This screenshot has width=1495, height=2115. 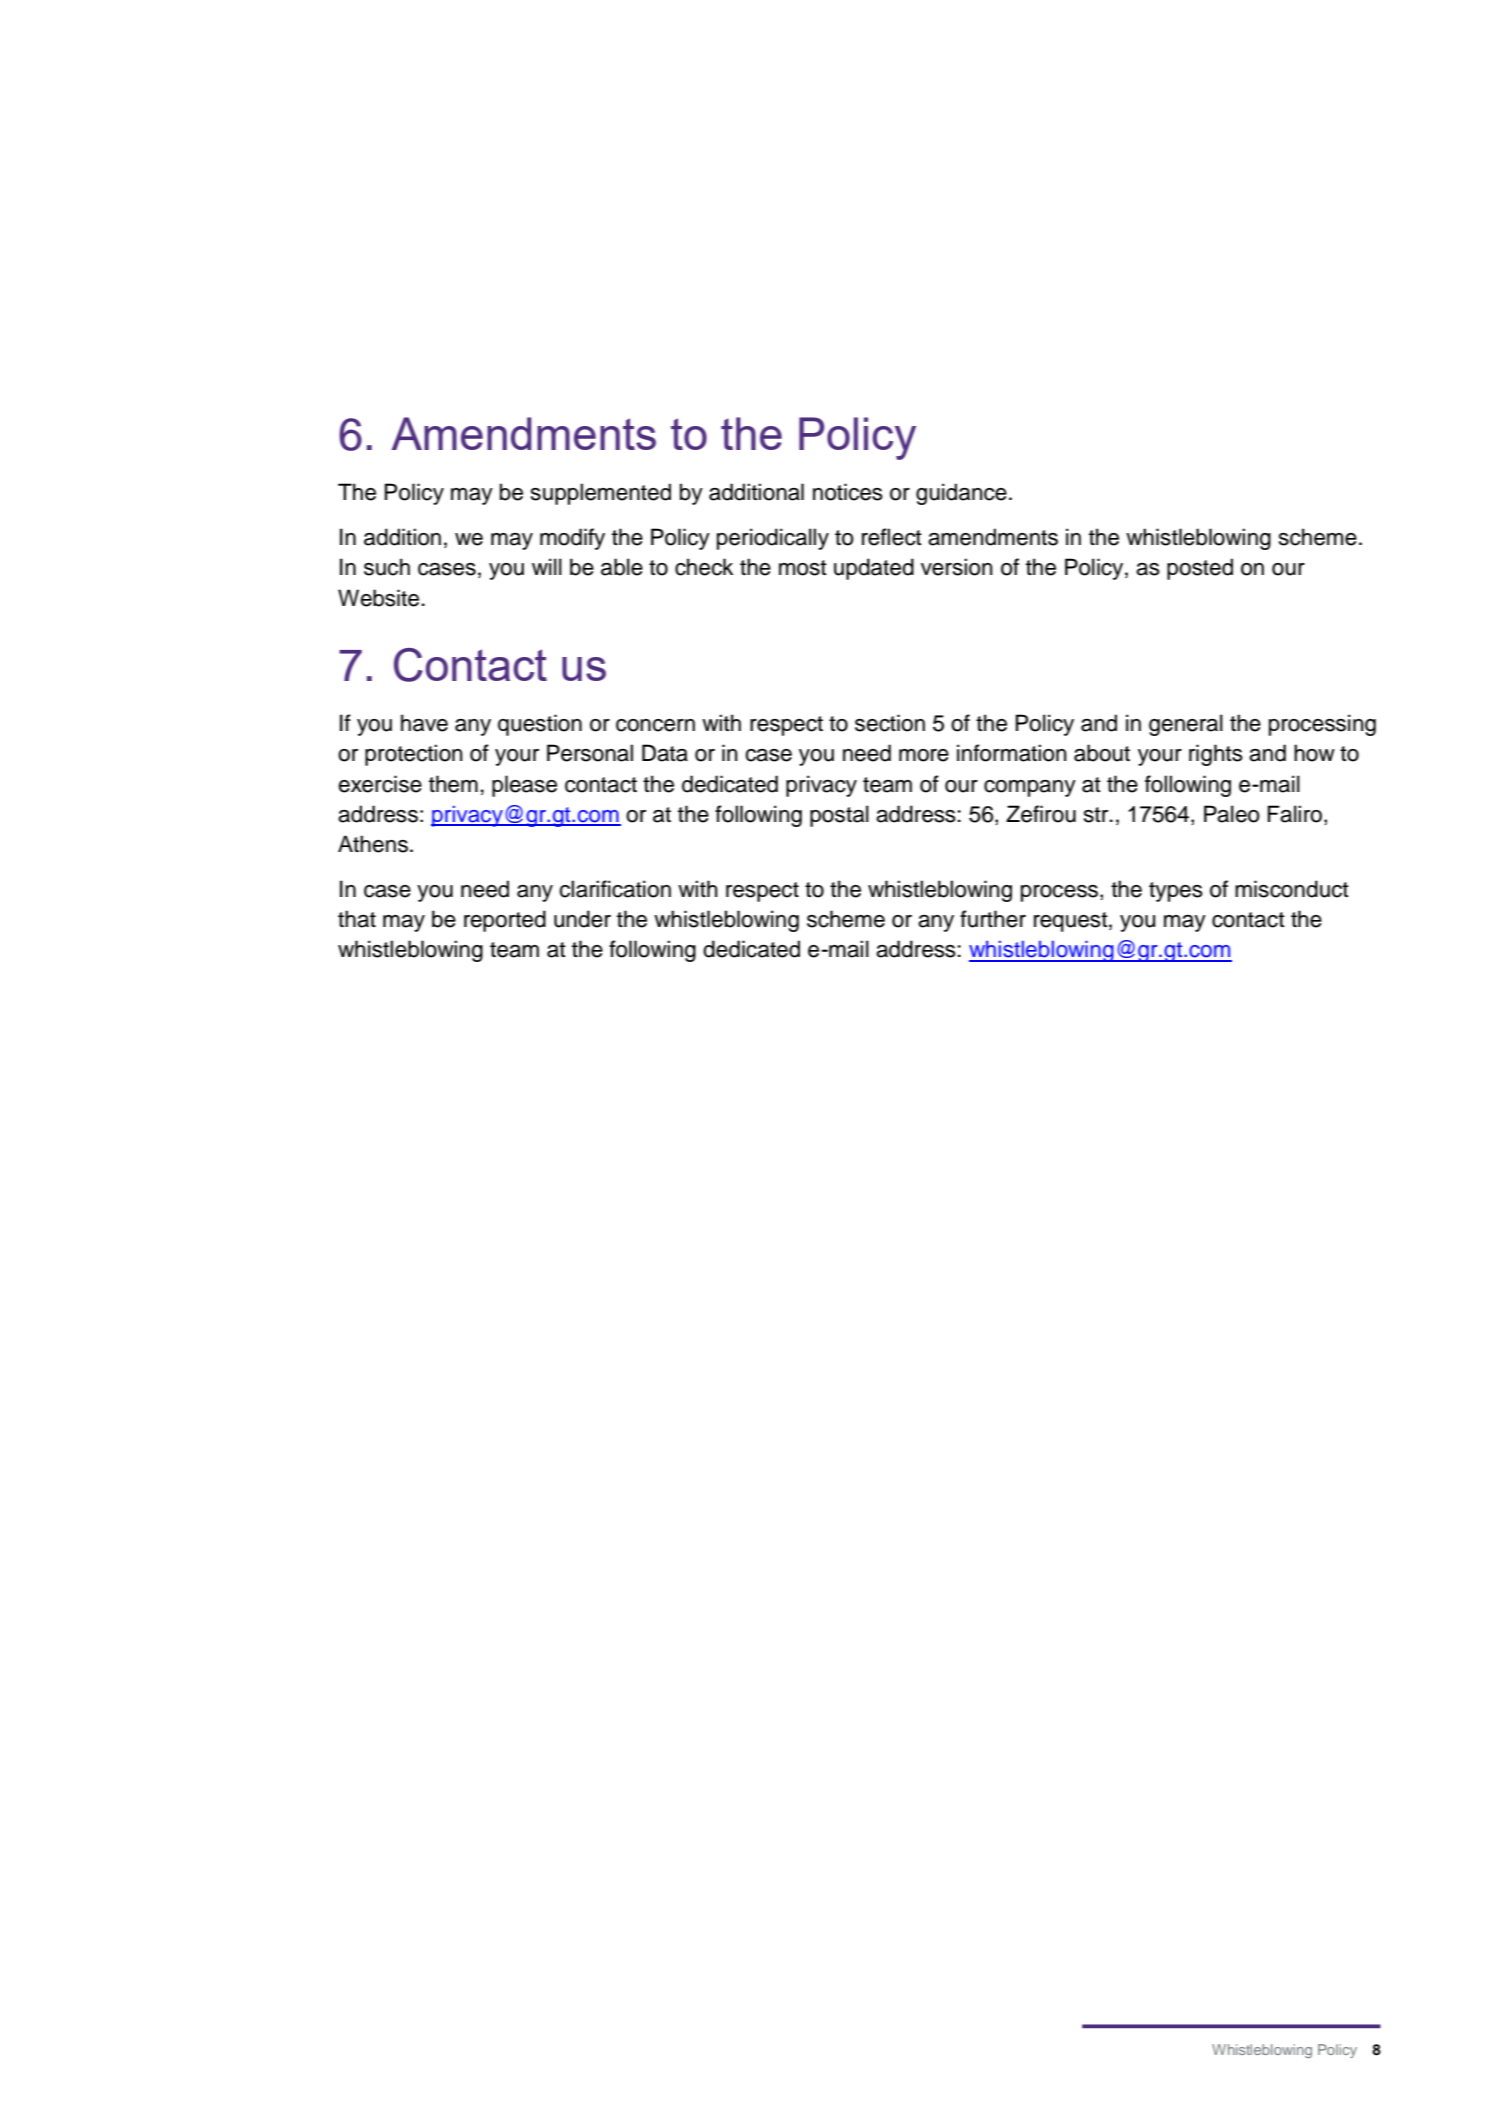 I want to click on guidance, so click(x=961, y=494).
